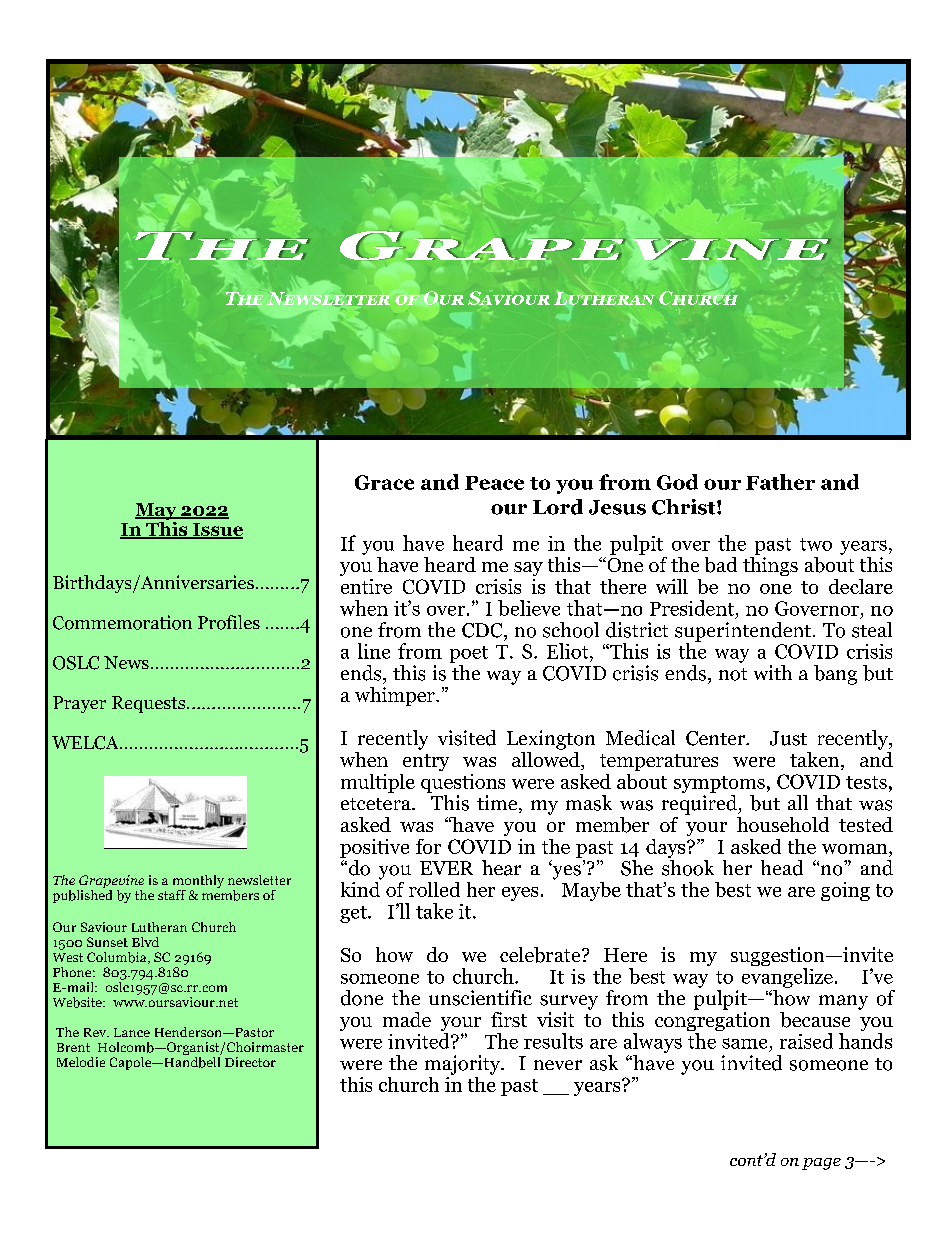 The height and width of the image is (1233, 952). Describe the element at coordinates (217, 531) in the image. I see `Issue` at that location.
